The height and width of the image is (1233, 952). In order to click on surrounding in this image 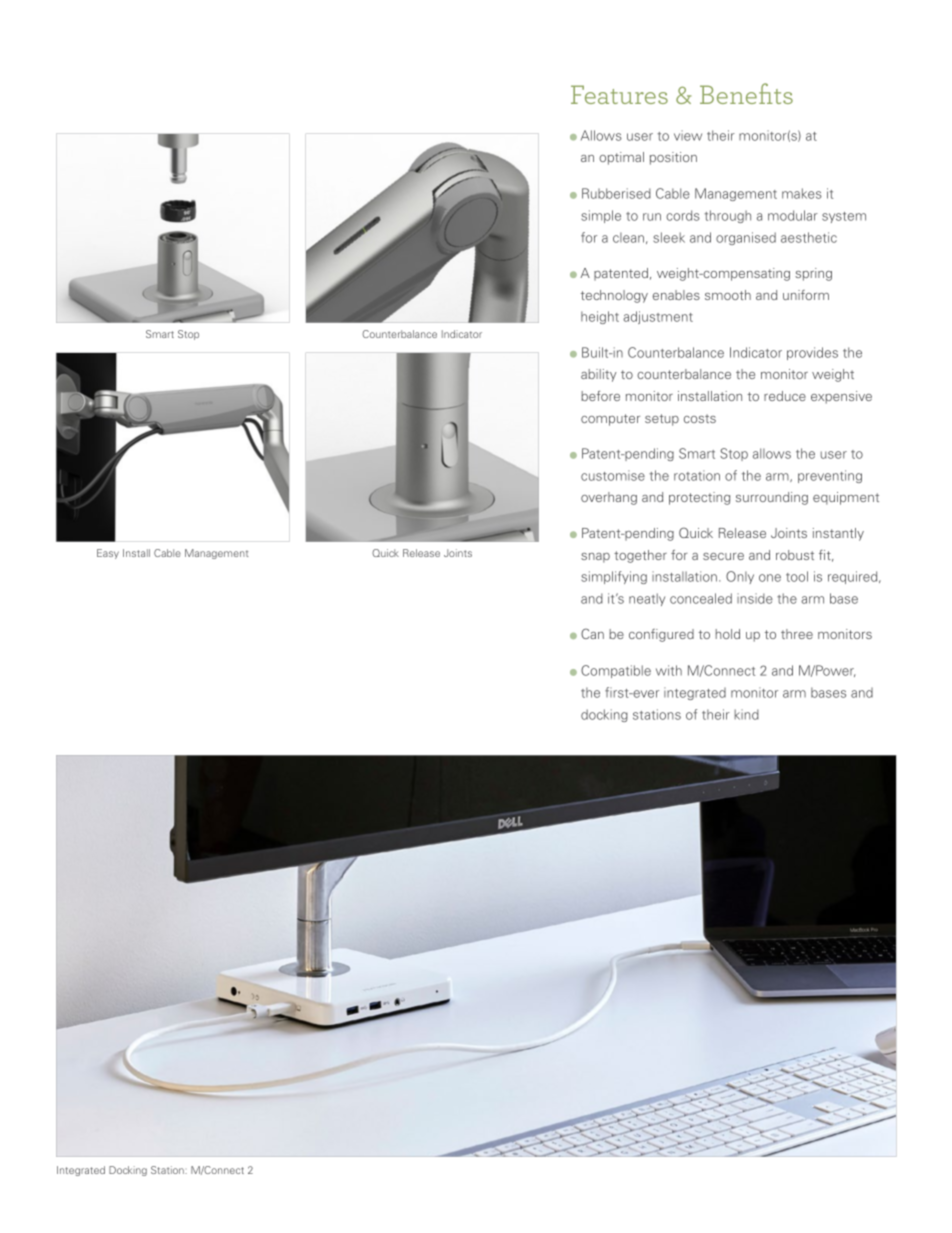, I will do `click(772, 498)`.
